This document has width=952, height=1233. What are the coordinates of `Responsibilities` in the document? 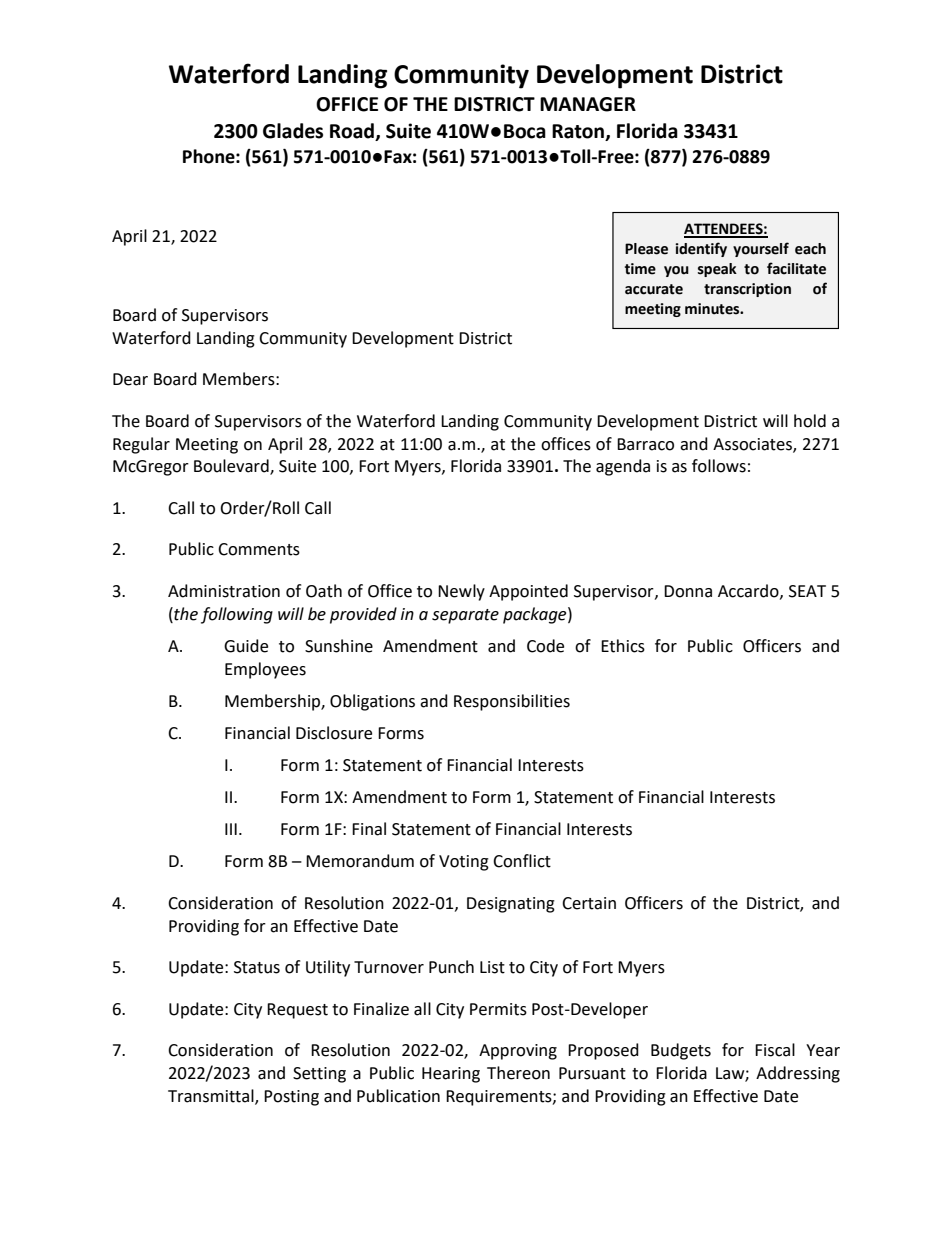 It's located at (512, 702).
